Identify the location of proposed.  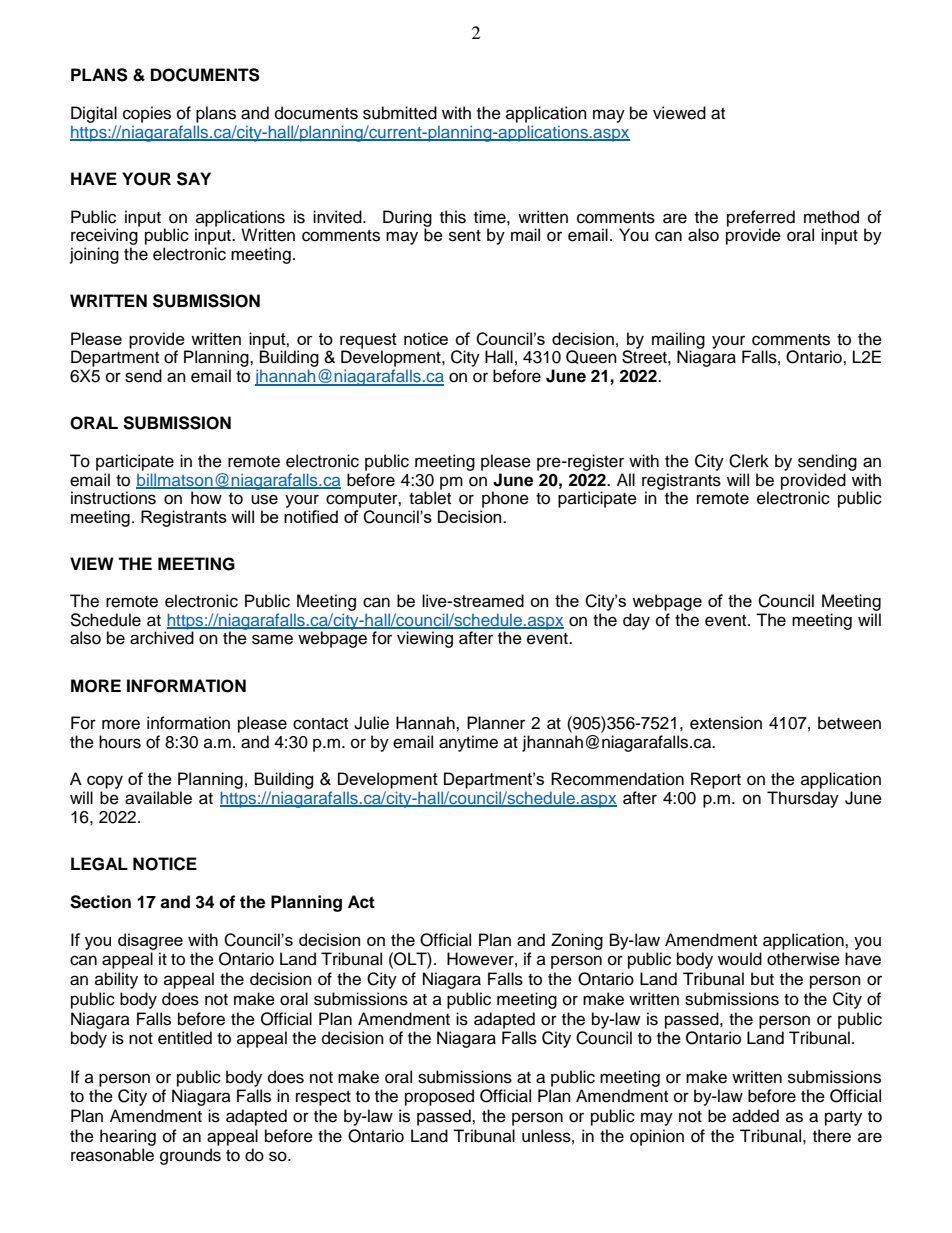
(439, 1097).
